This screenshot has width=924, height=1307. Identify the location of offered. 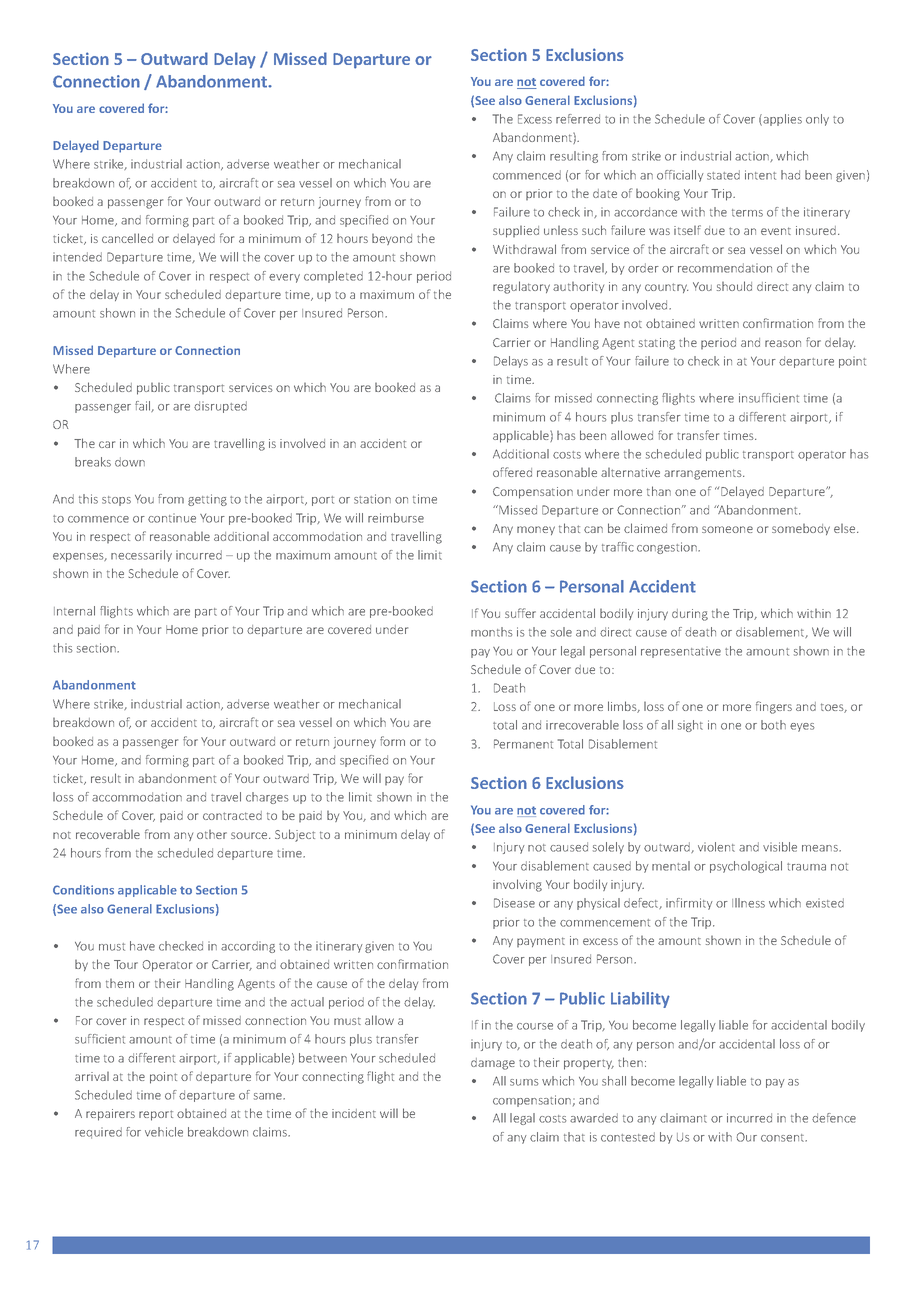
(512, 472).
